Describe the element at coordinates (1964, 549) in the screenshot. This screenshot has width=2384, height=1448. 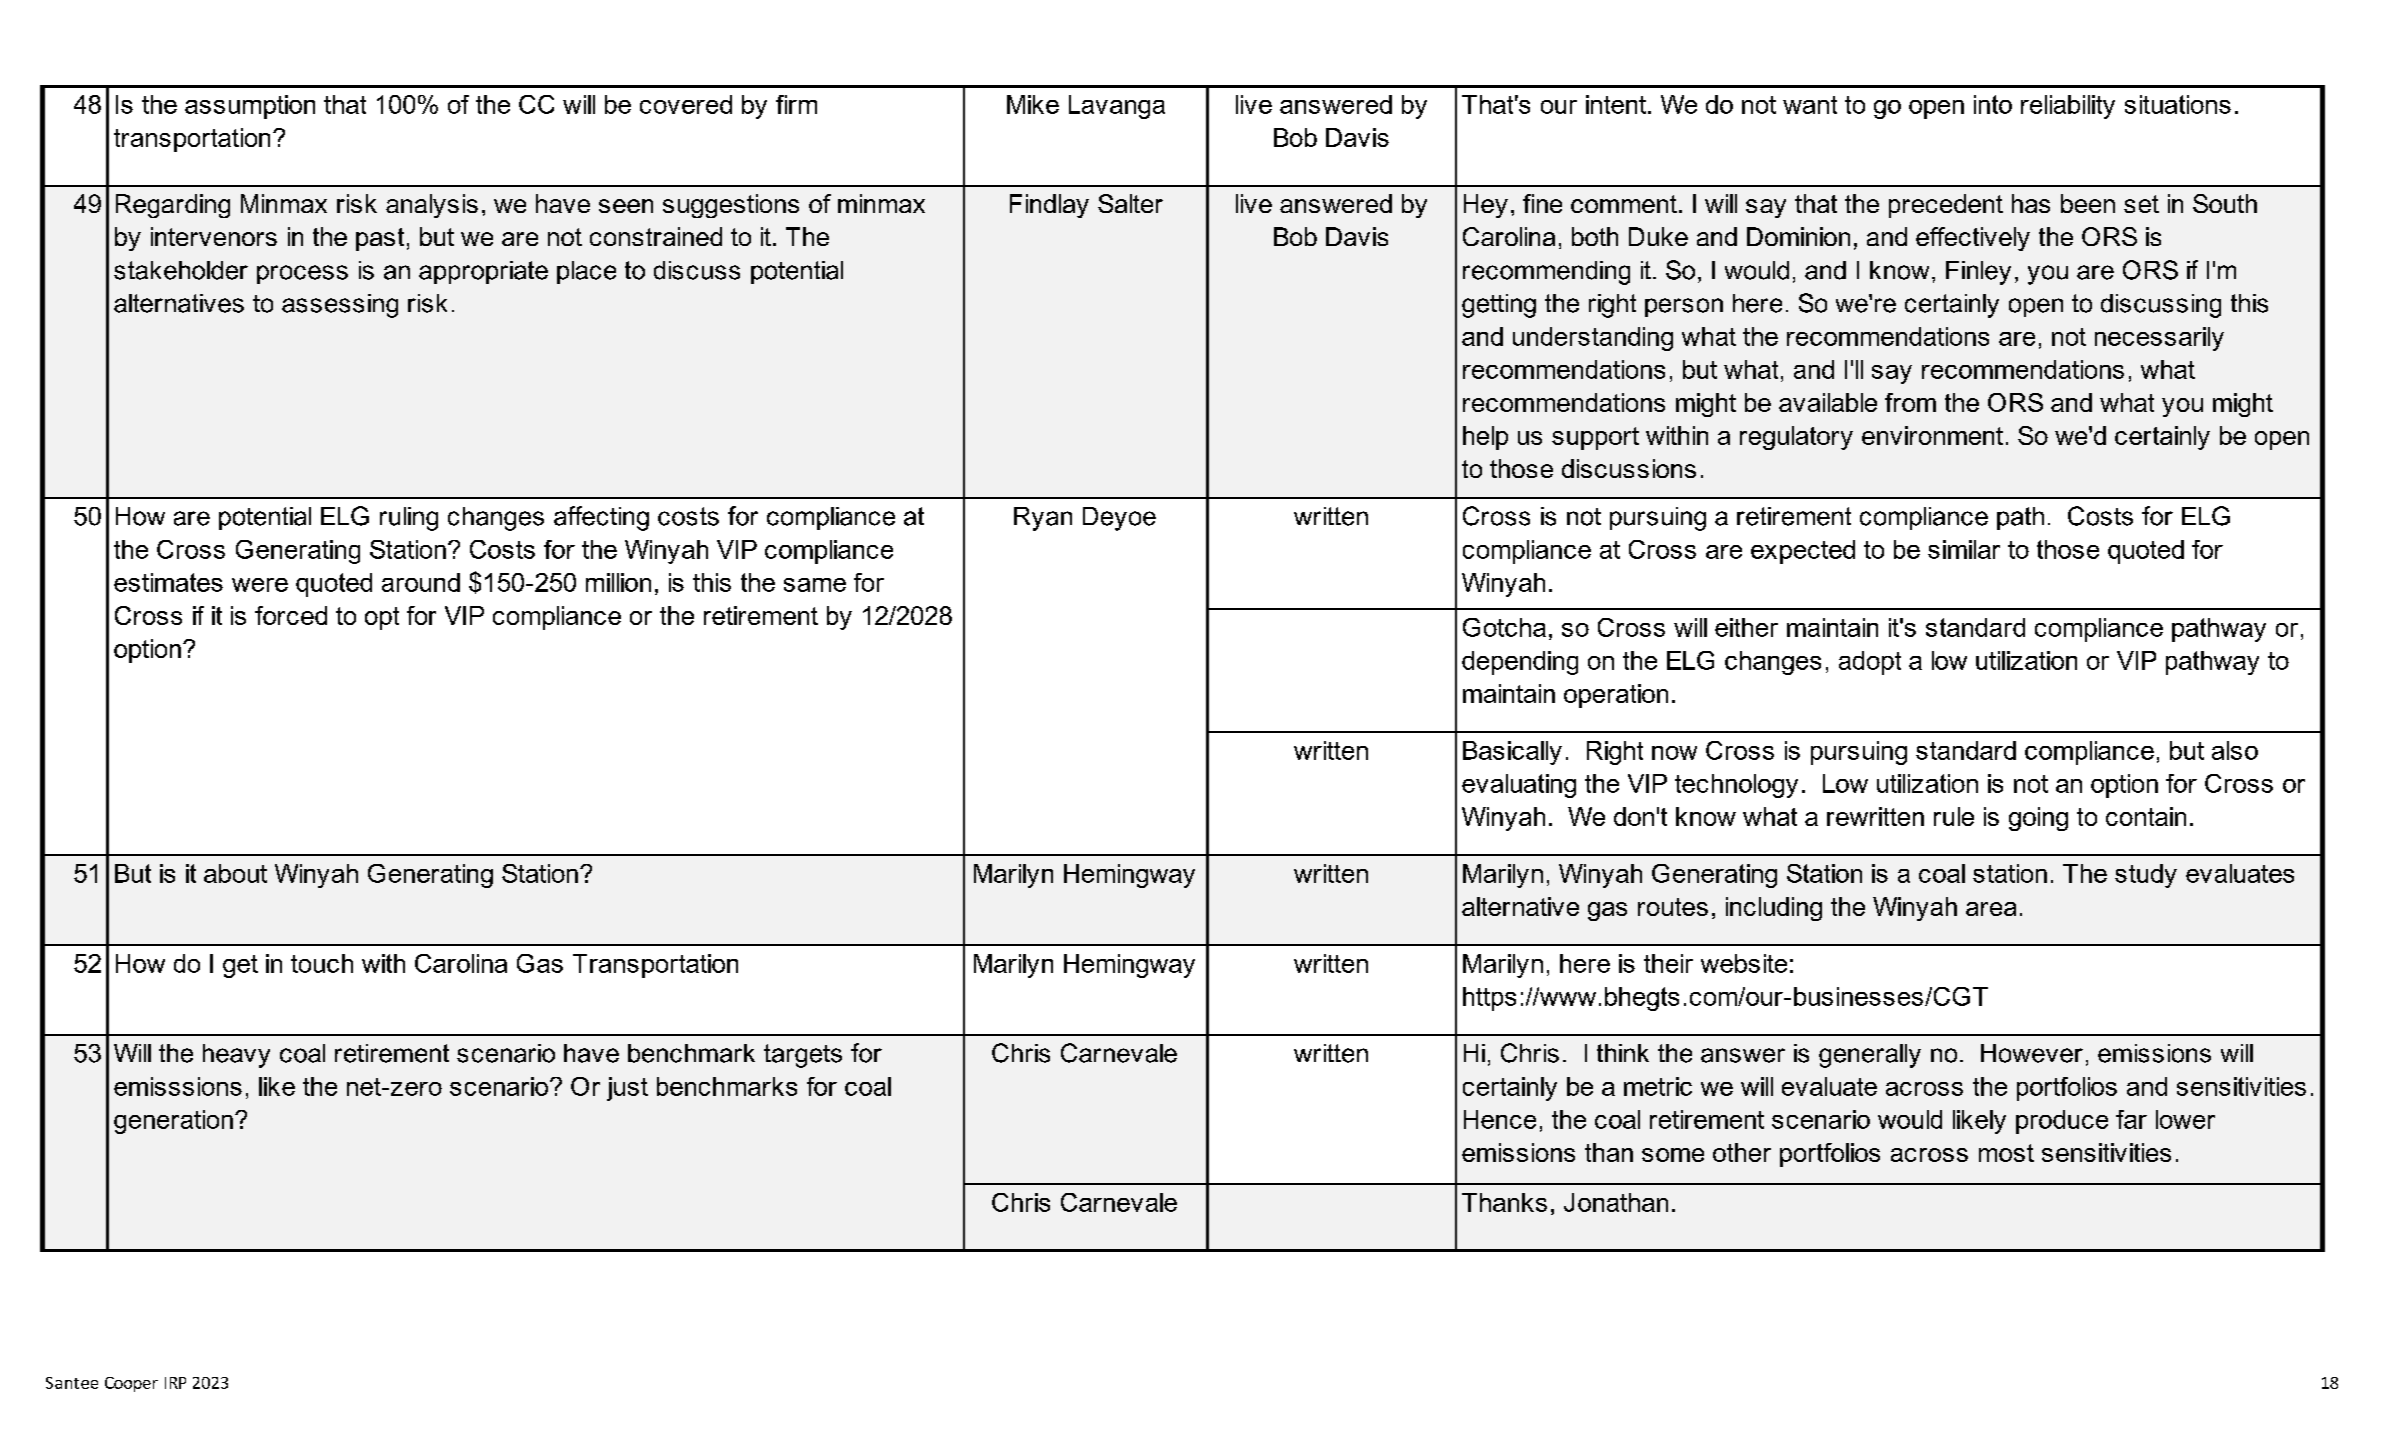
I see `similar` at that location.
